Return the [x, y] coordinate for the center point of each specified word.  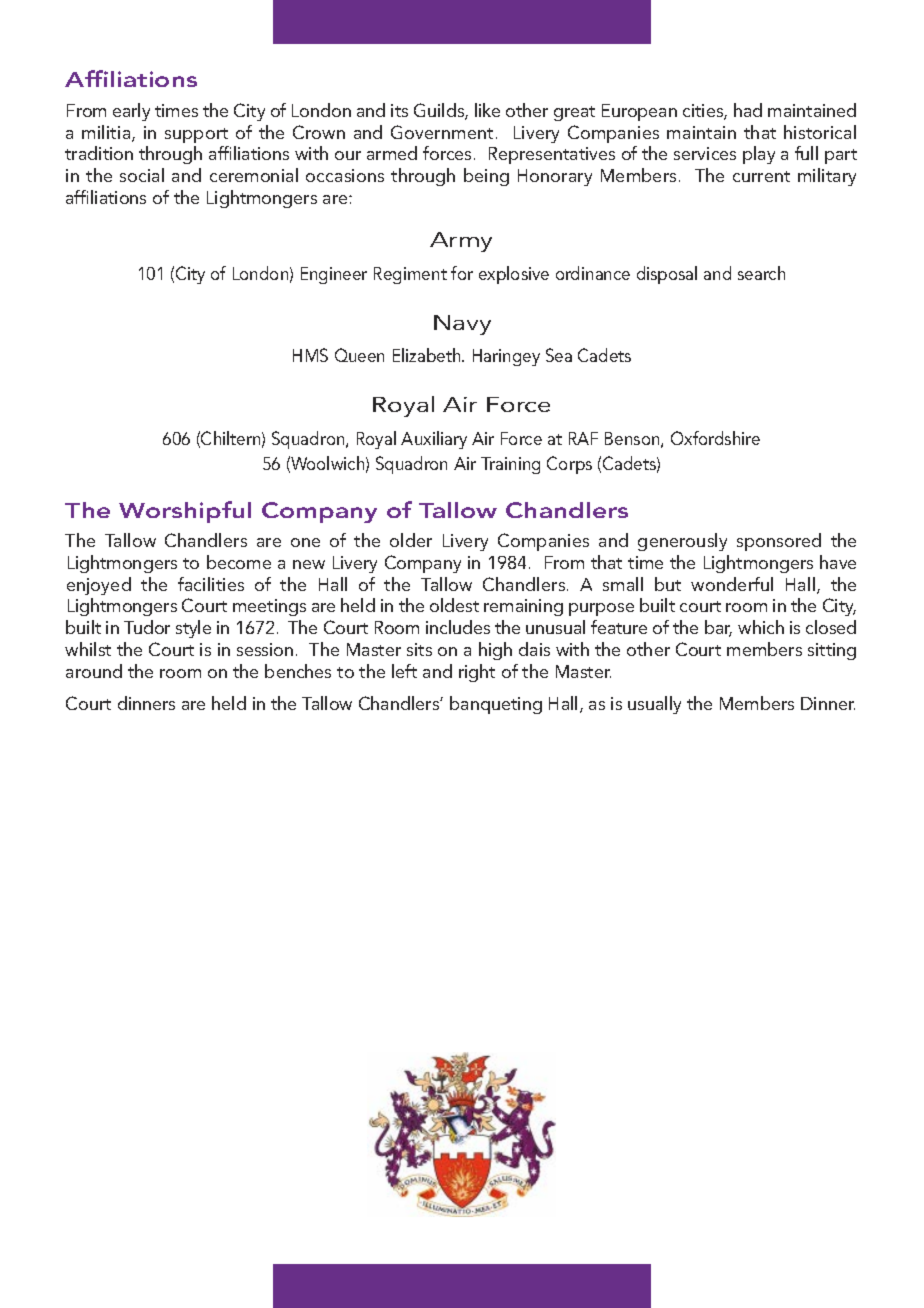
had [748, 110]
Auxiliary [434, 440]
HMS [310, 355]
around [94, 671]
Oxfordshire [715, 438]
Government [442, 132]
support [196, 135]
